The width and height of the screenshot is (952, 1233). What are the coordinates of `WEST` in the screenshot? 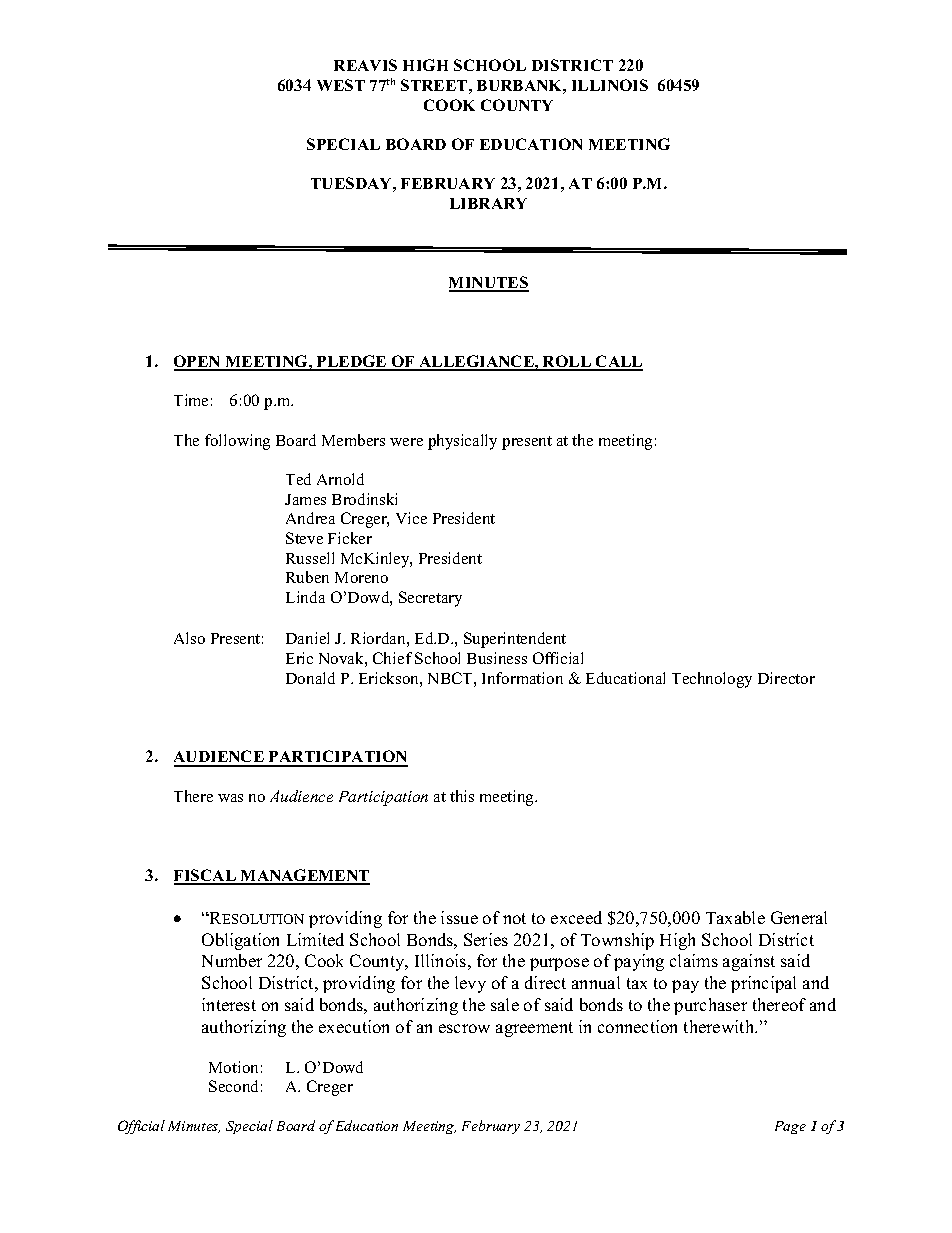 It's located at (341, 85).
